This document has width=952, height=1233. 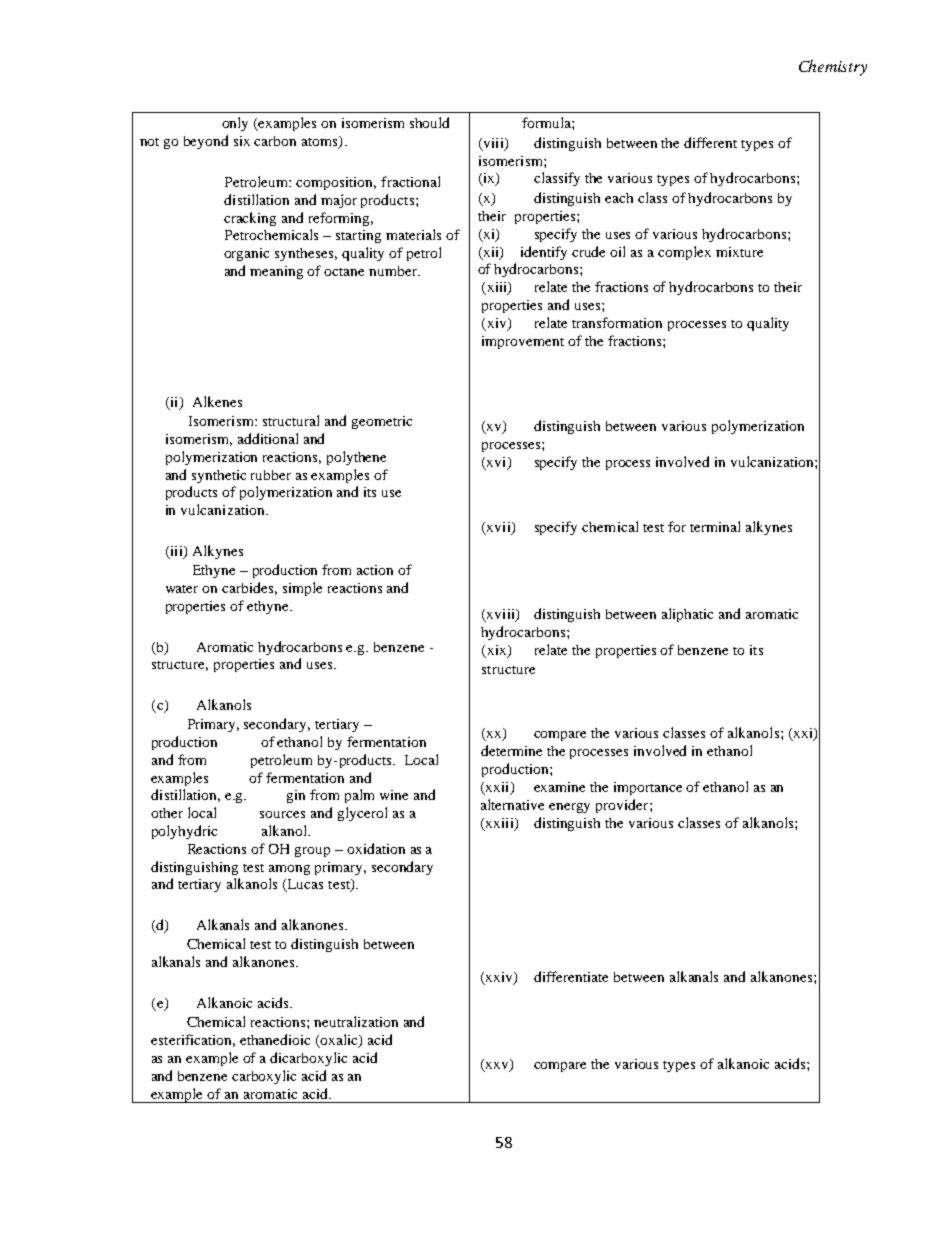 What do you see at coordinates (547, 122) in the document?
I see `formula` at bounding box center [547, 122].
